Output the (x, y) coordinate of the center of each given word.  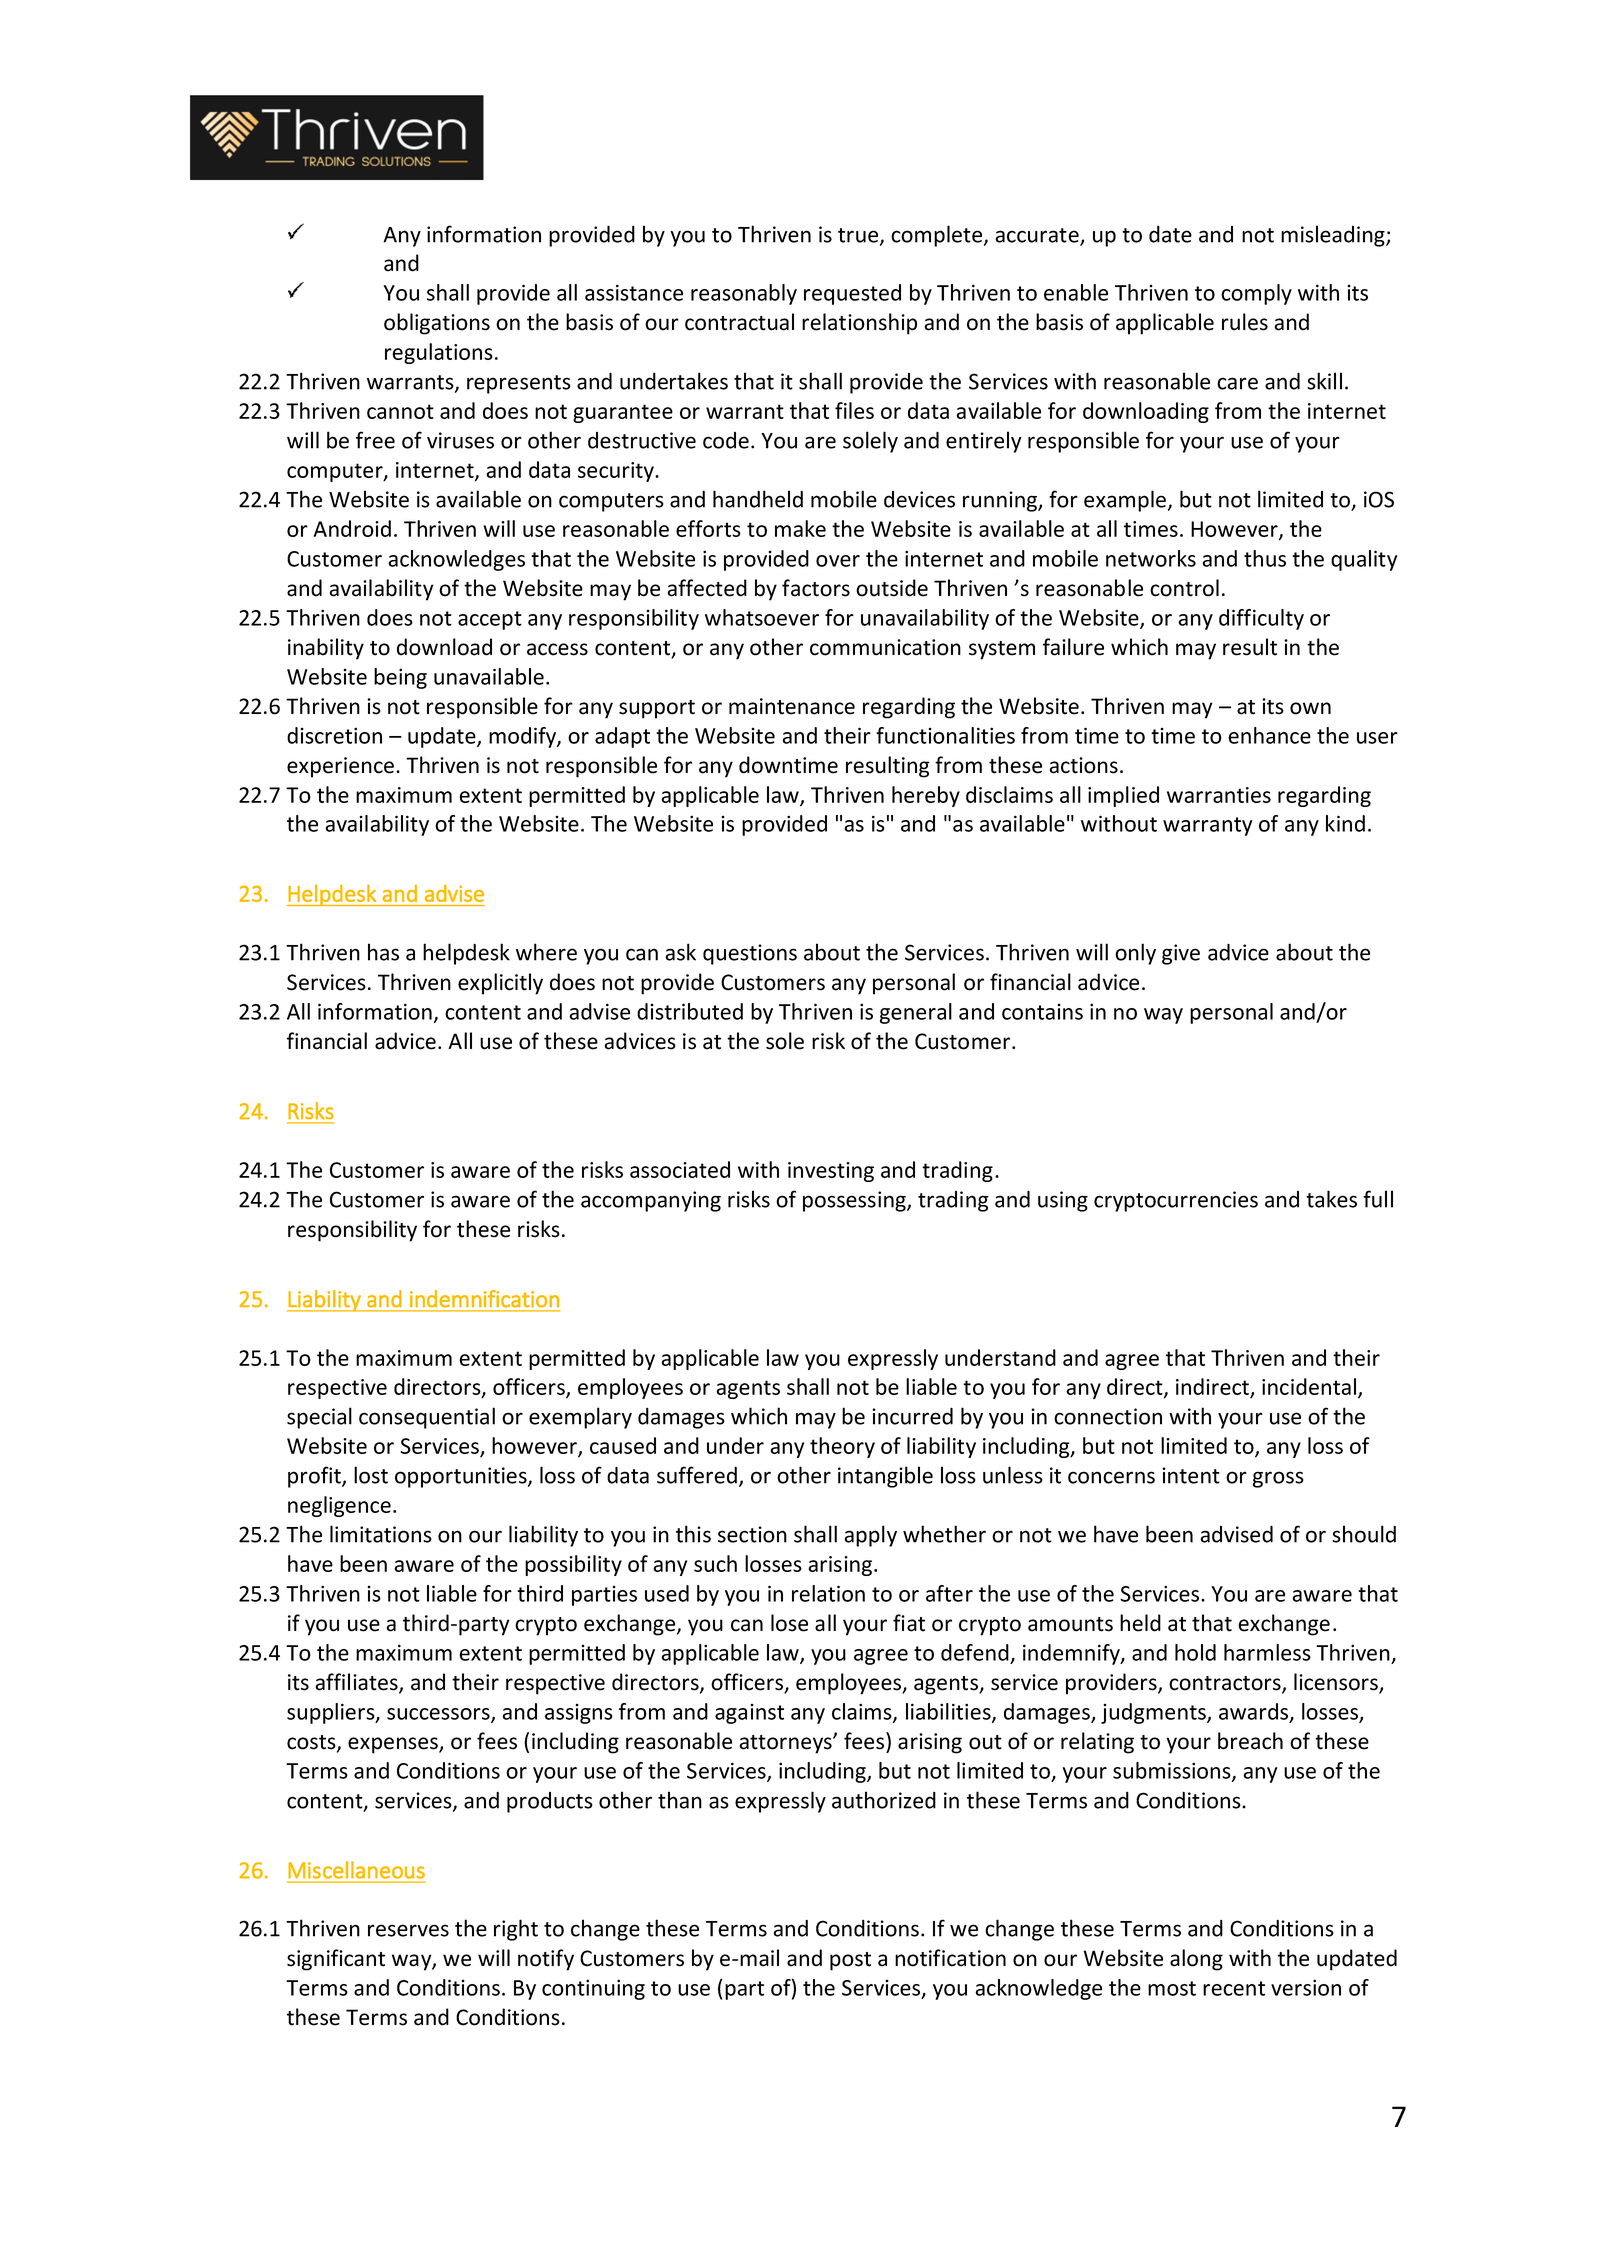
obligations (437, 324)
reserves (408, 1930)
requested (852, 294)
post (850, 1961)
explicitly (500, 984)
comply (1256, 294)
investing (831, 1172)
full (1378, 1199)
